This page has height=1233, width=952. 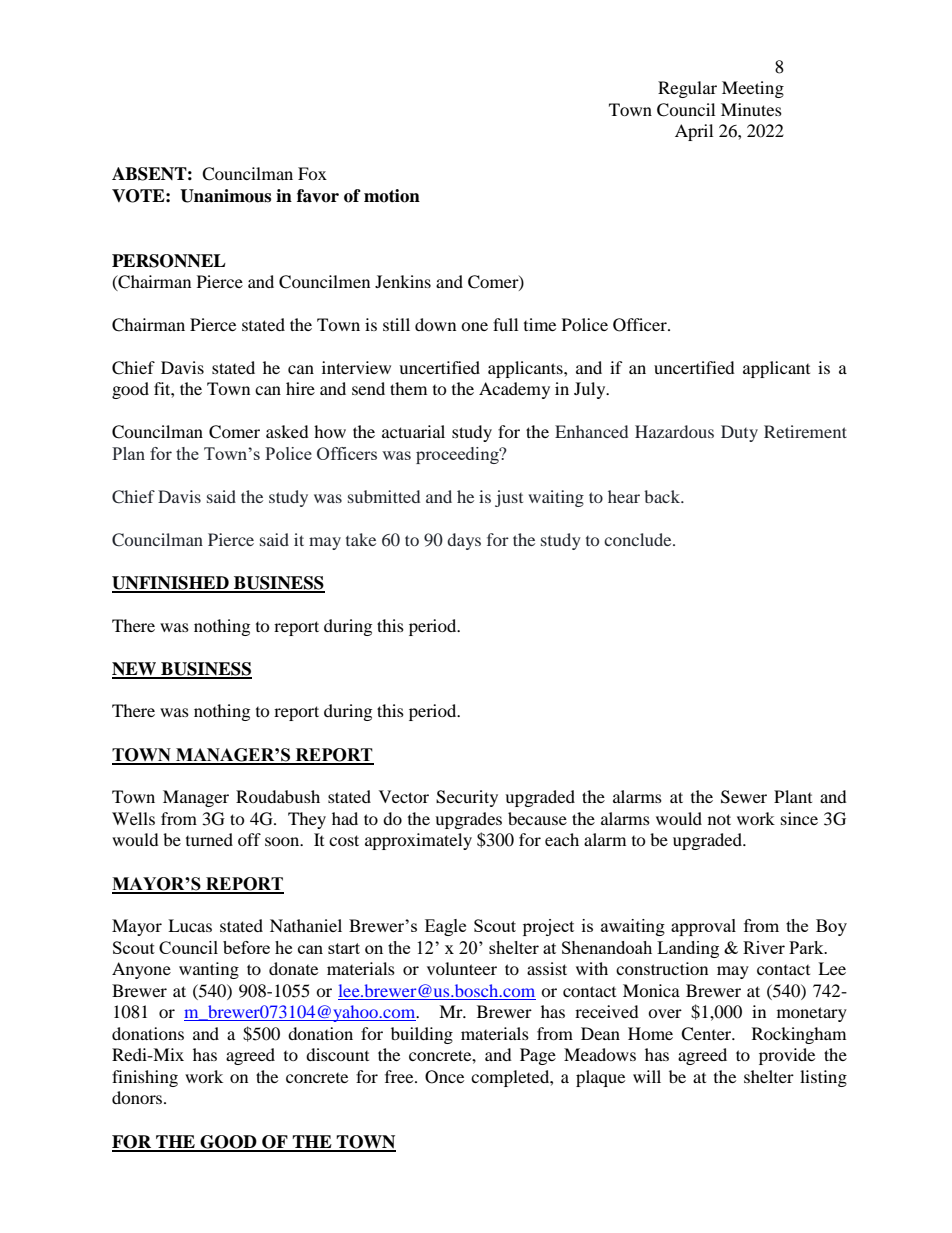 I want to click on turned, so click(x=209, y=839).
